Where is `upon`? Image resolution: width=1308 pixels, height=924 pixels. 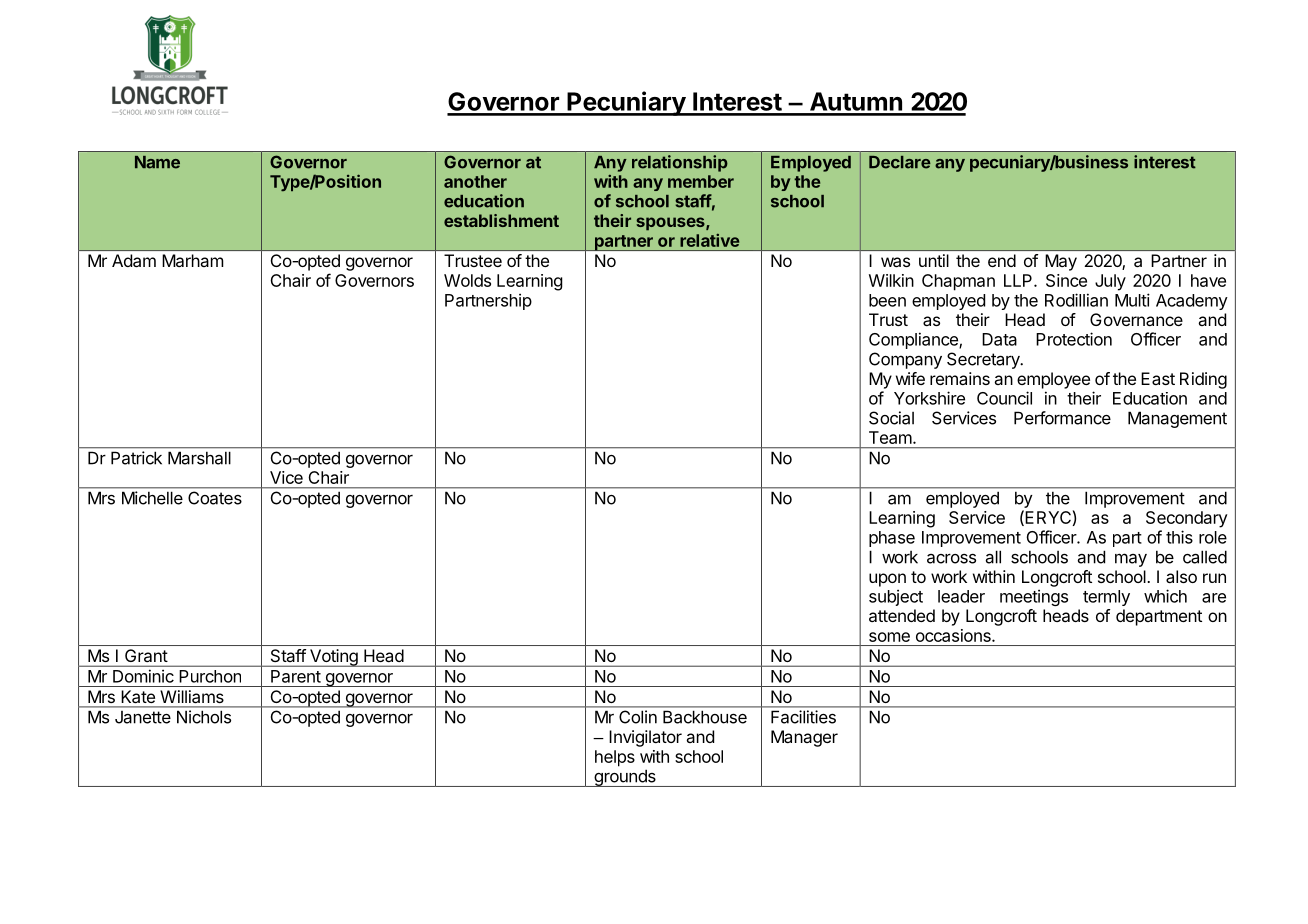 upon is located at coordinates (887, 580).
